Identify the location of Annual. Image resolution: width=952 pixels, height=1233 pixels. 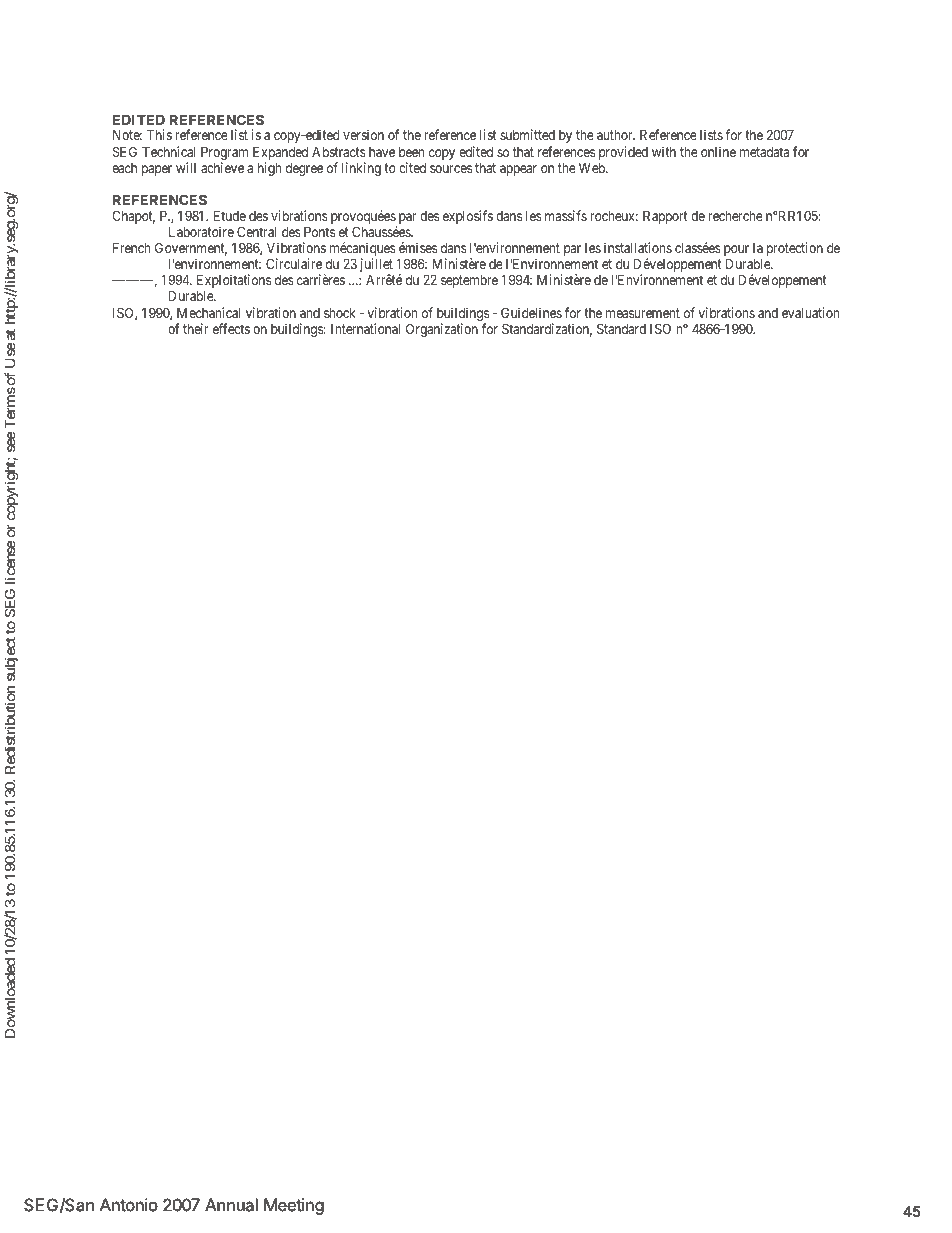
(231, 1205).
